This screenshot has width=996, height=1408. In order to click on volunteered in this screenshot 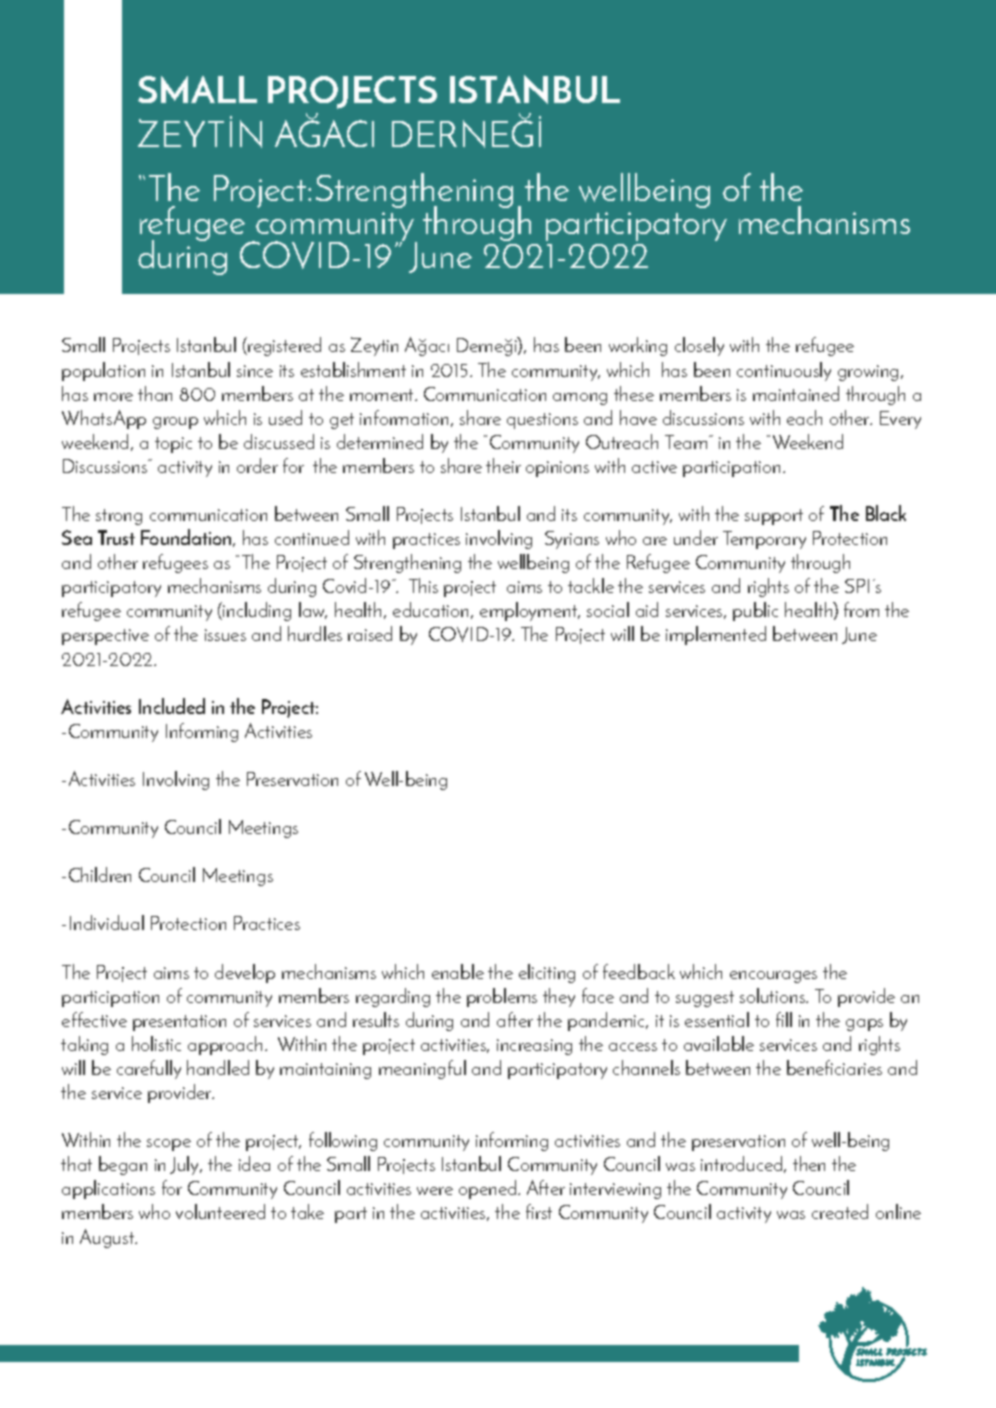, I will do `click(220, 1211)`.
